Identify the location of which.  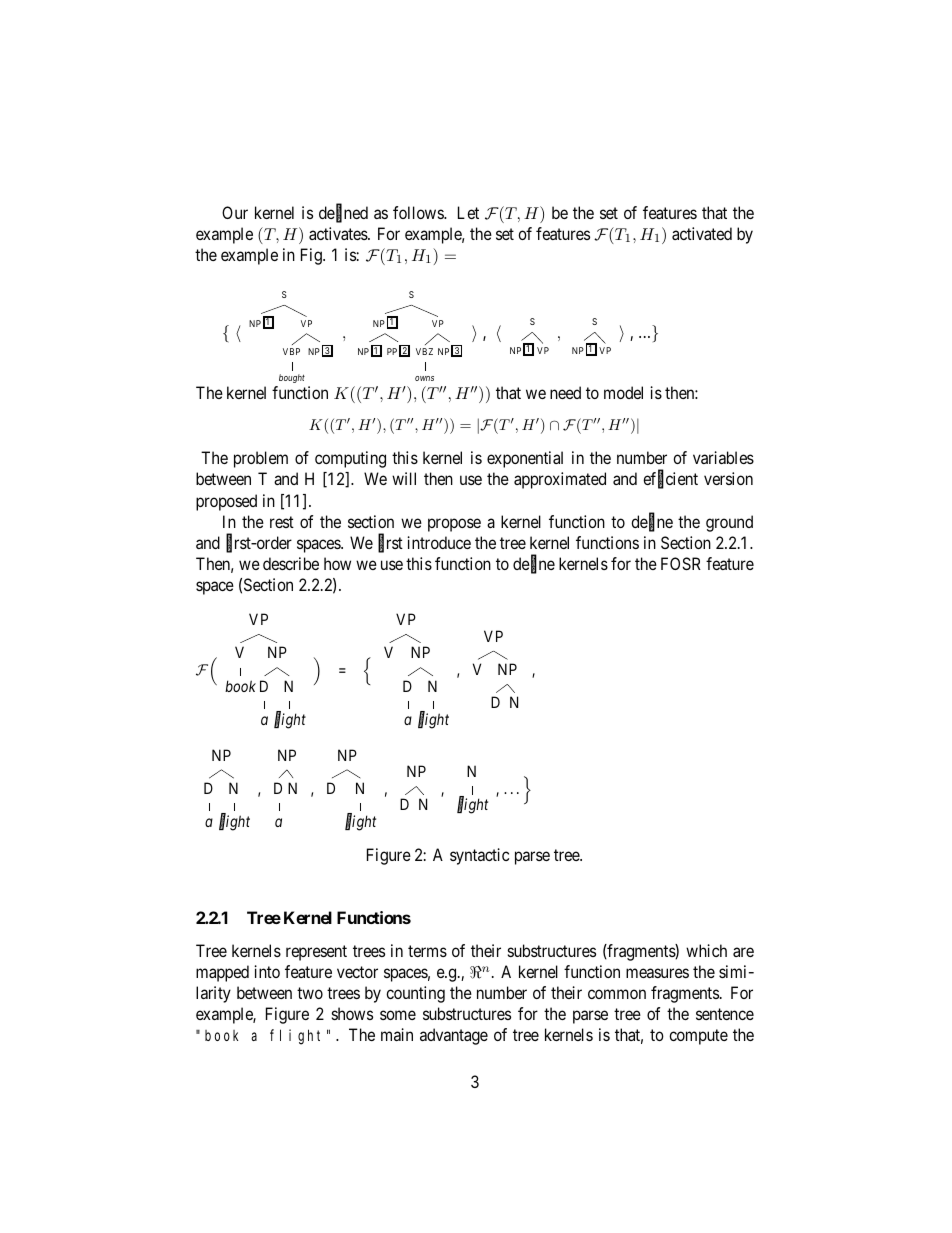
(706, 950).
